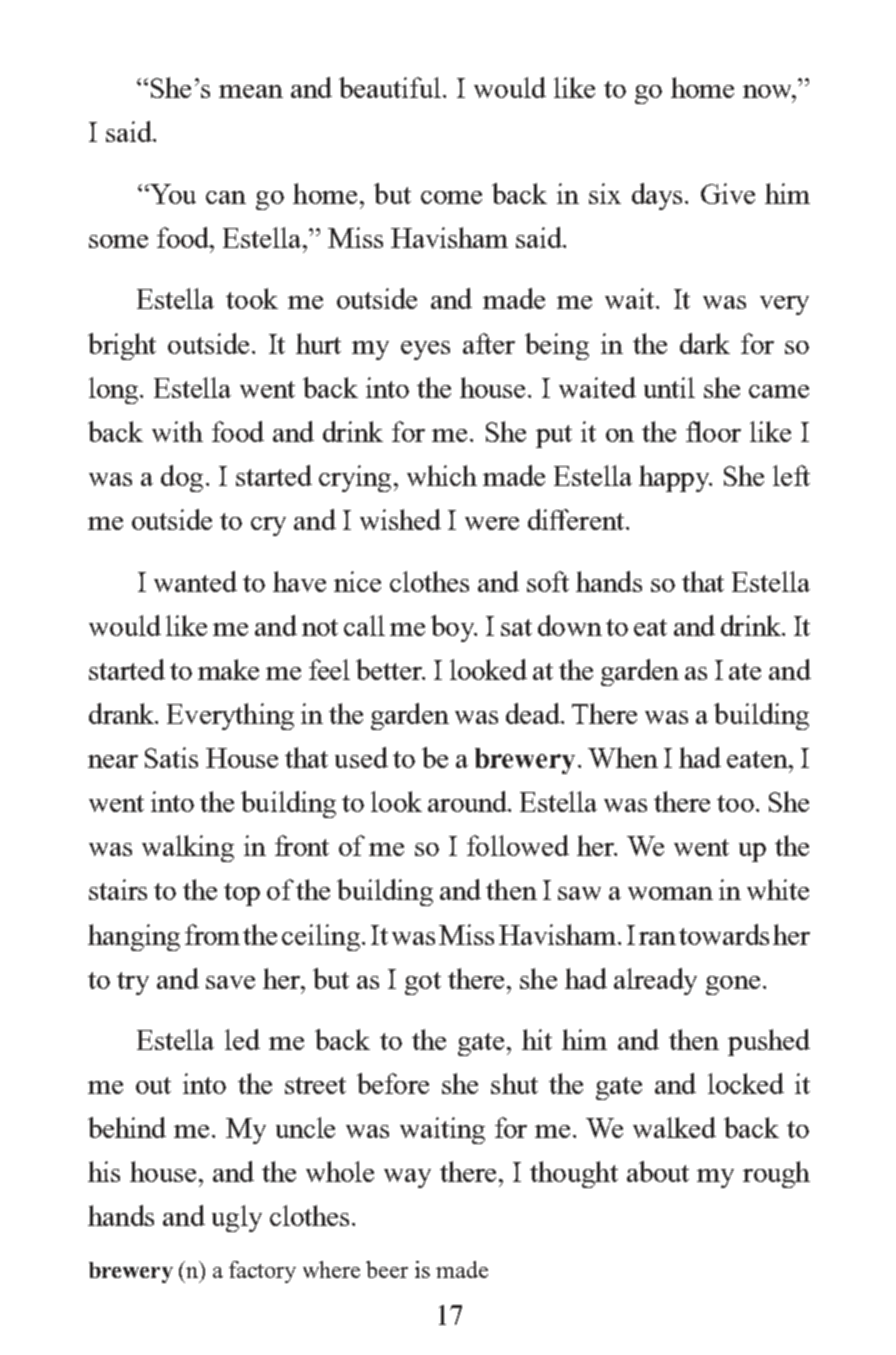  What do you see at coordinates (758, 759) in the image?
I see `eaten` at bounding box center [758, 759].
